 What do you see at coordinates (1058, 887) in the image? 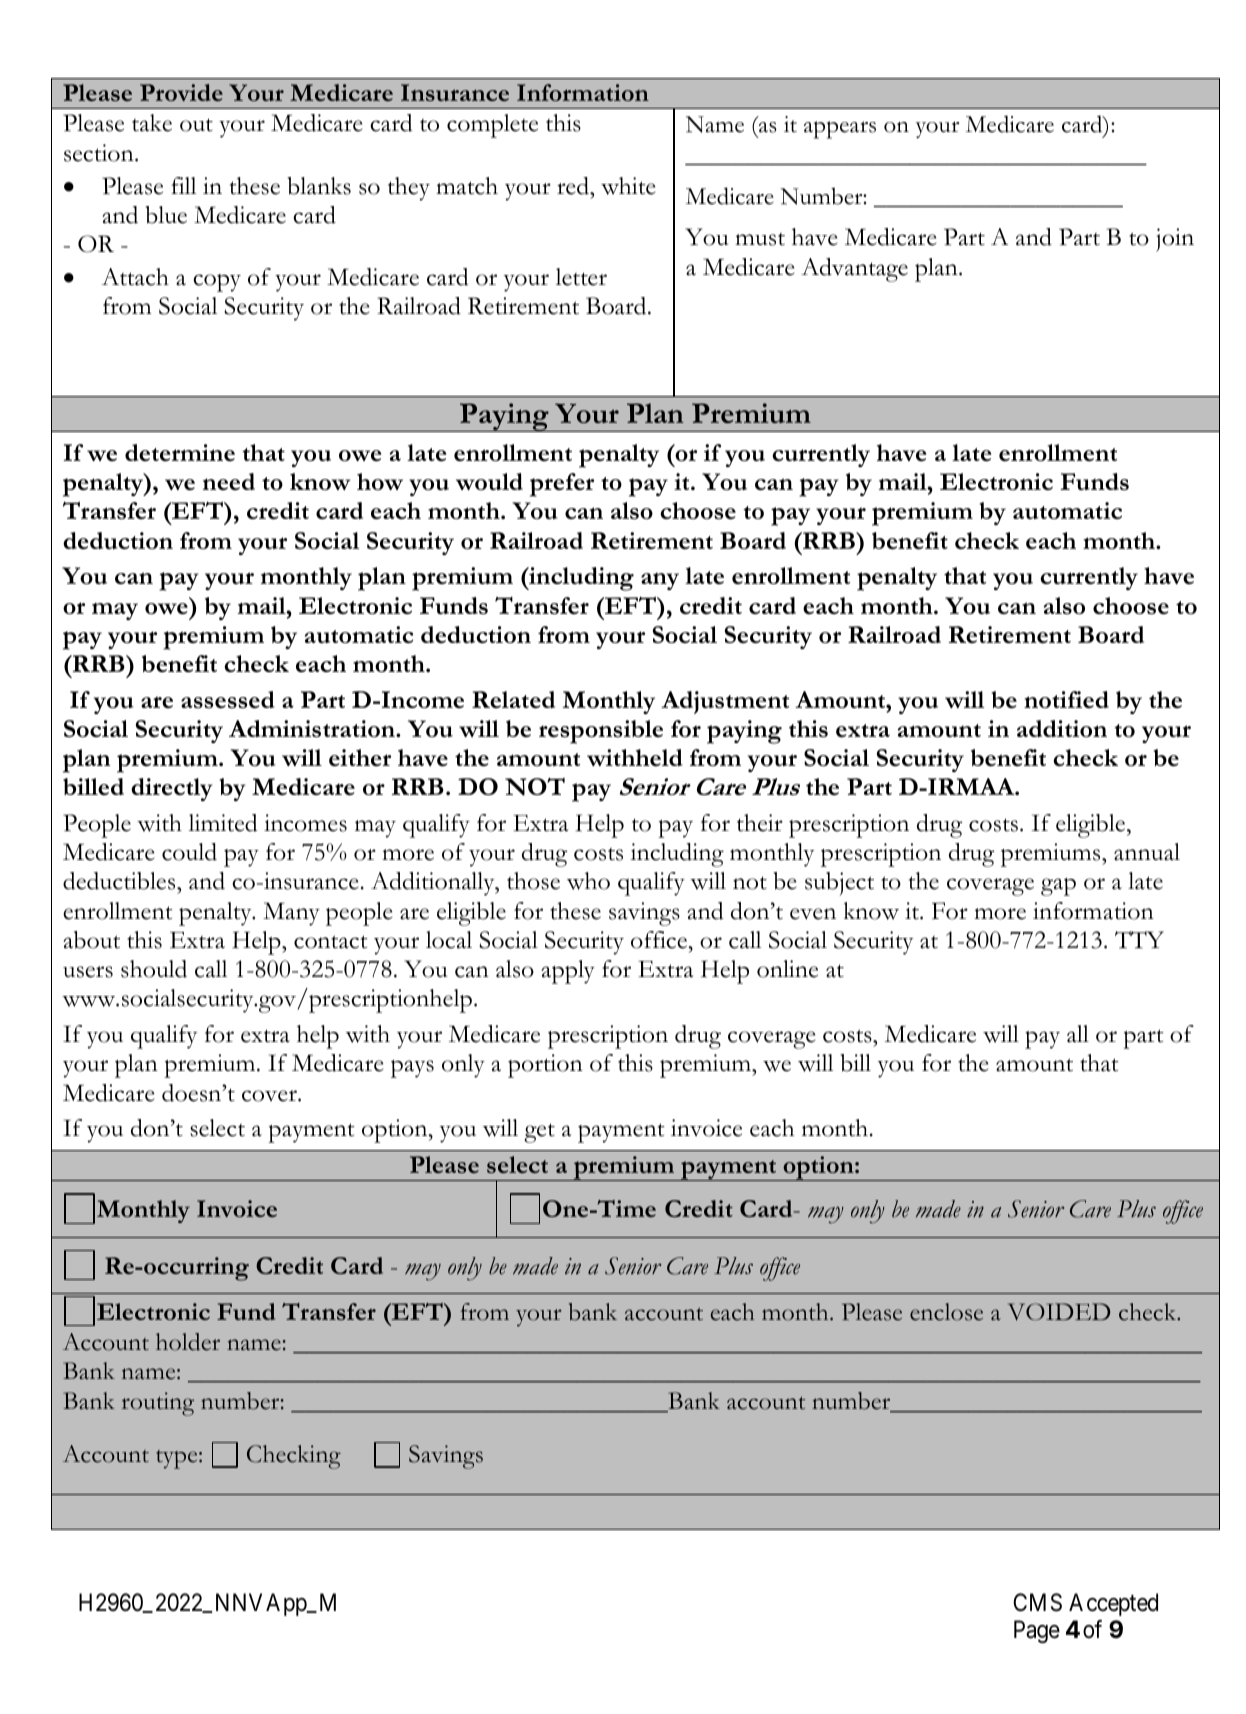
I see `gap` at bounding box center [1058, 887].
